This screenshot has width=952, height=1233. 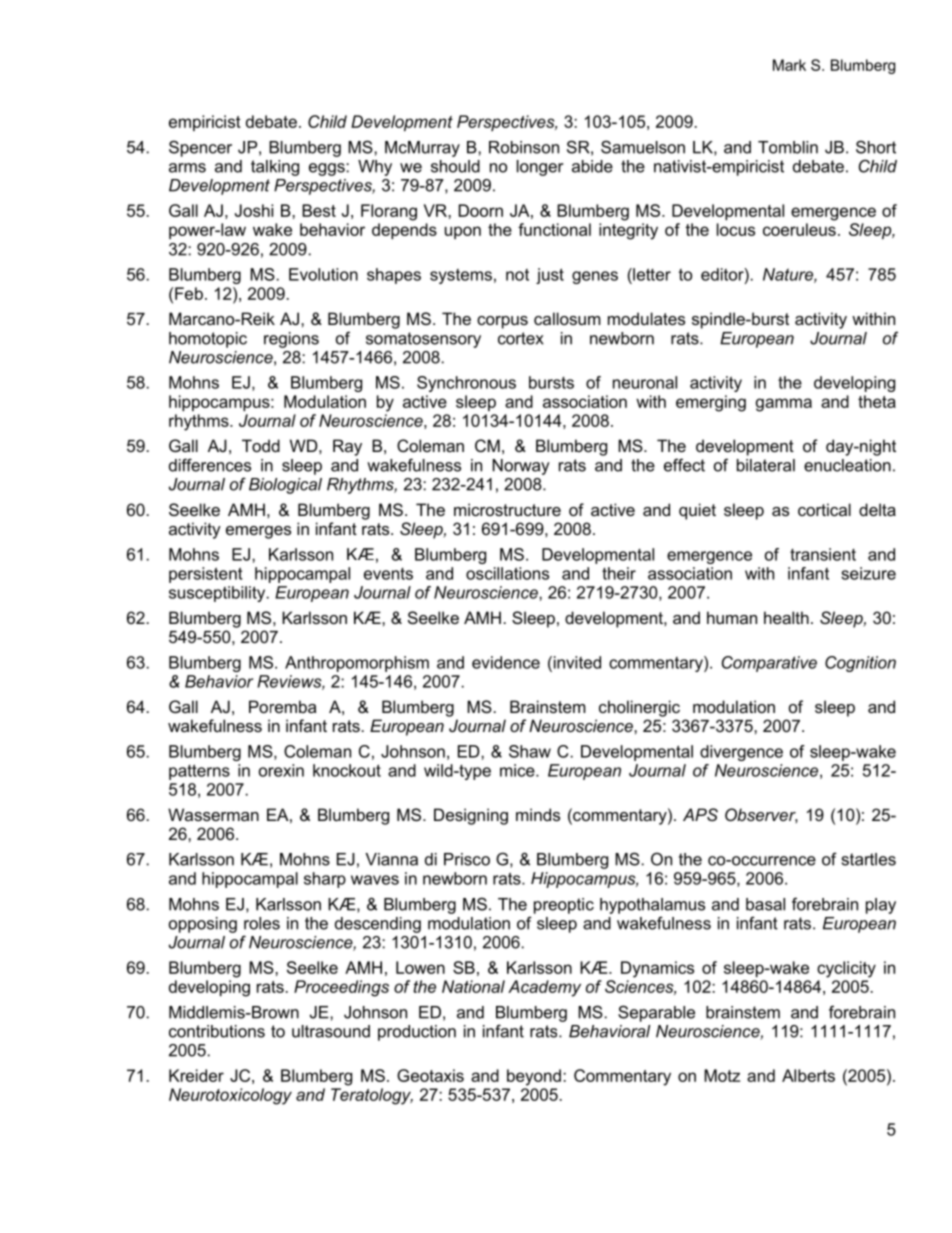 What do you see at coordinates (789, 65) in the screenshot?
I see `Mark` at bounding box center [789, 65].
